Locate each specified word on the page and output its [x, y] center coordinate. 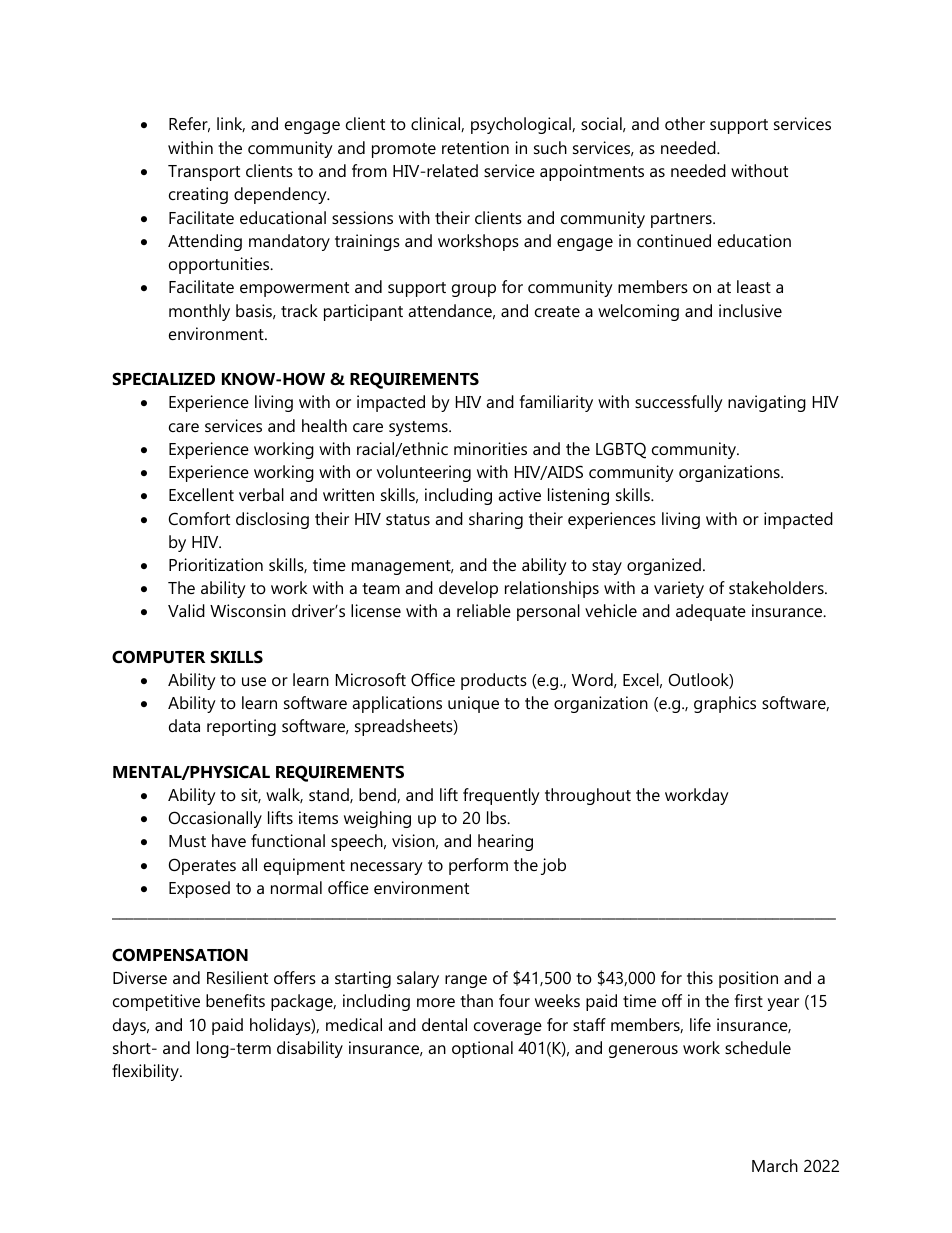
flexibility [146, 1072]
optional [482, 1049]
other [685, 123]
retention [475, 147]
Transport [204, 173]
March [775, 1165]
